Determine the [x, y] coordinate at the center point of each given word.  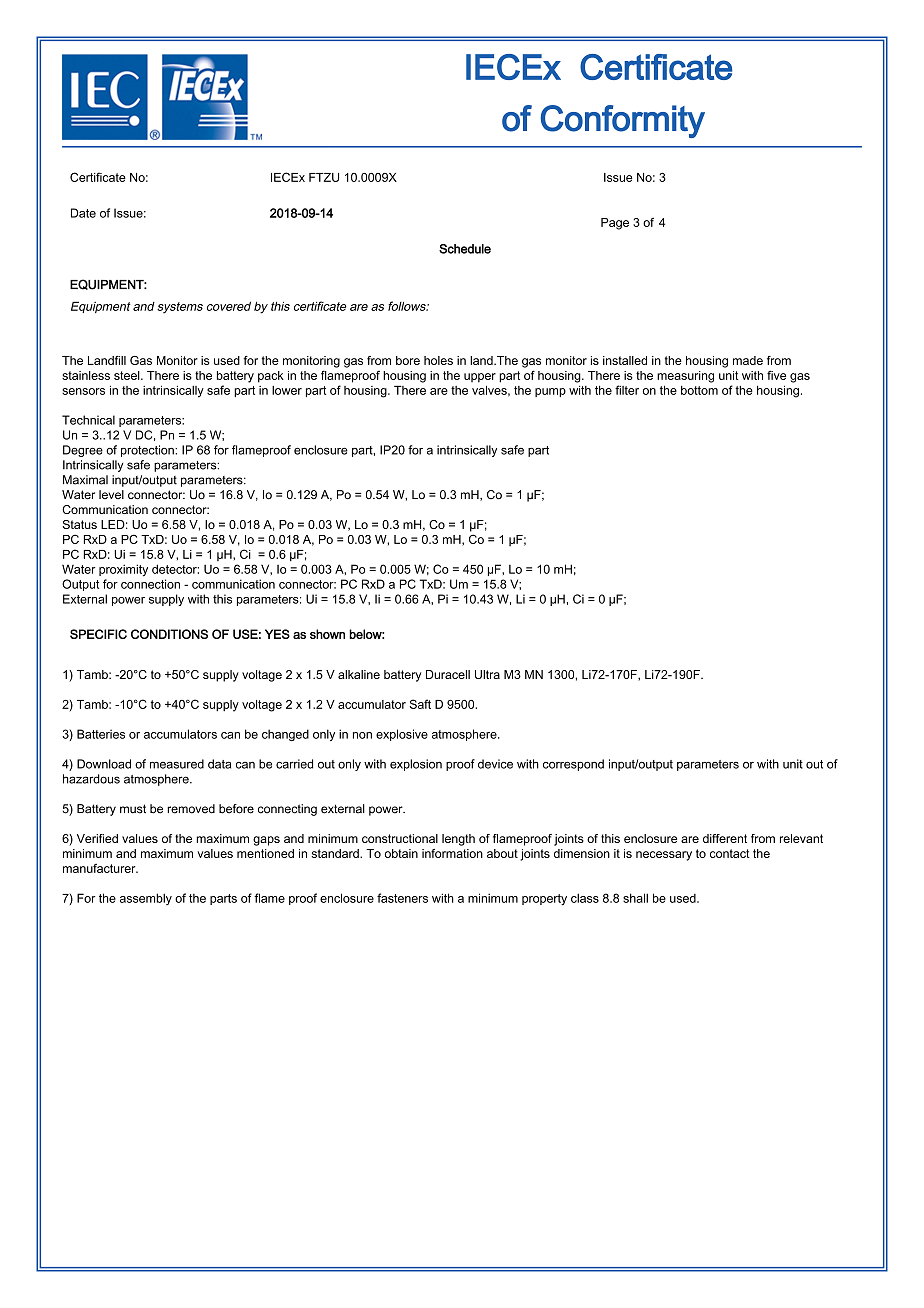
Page [615, 224]
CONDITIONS [169, 634]
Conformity [623, 121]
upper [480, 377]
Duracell [448, 674]
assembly [146, 899]
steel [128, 375]
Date [83, 213]
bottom [699, 390]
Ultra [487, 674]
